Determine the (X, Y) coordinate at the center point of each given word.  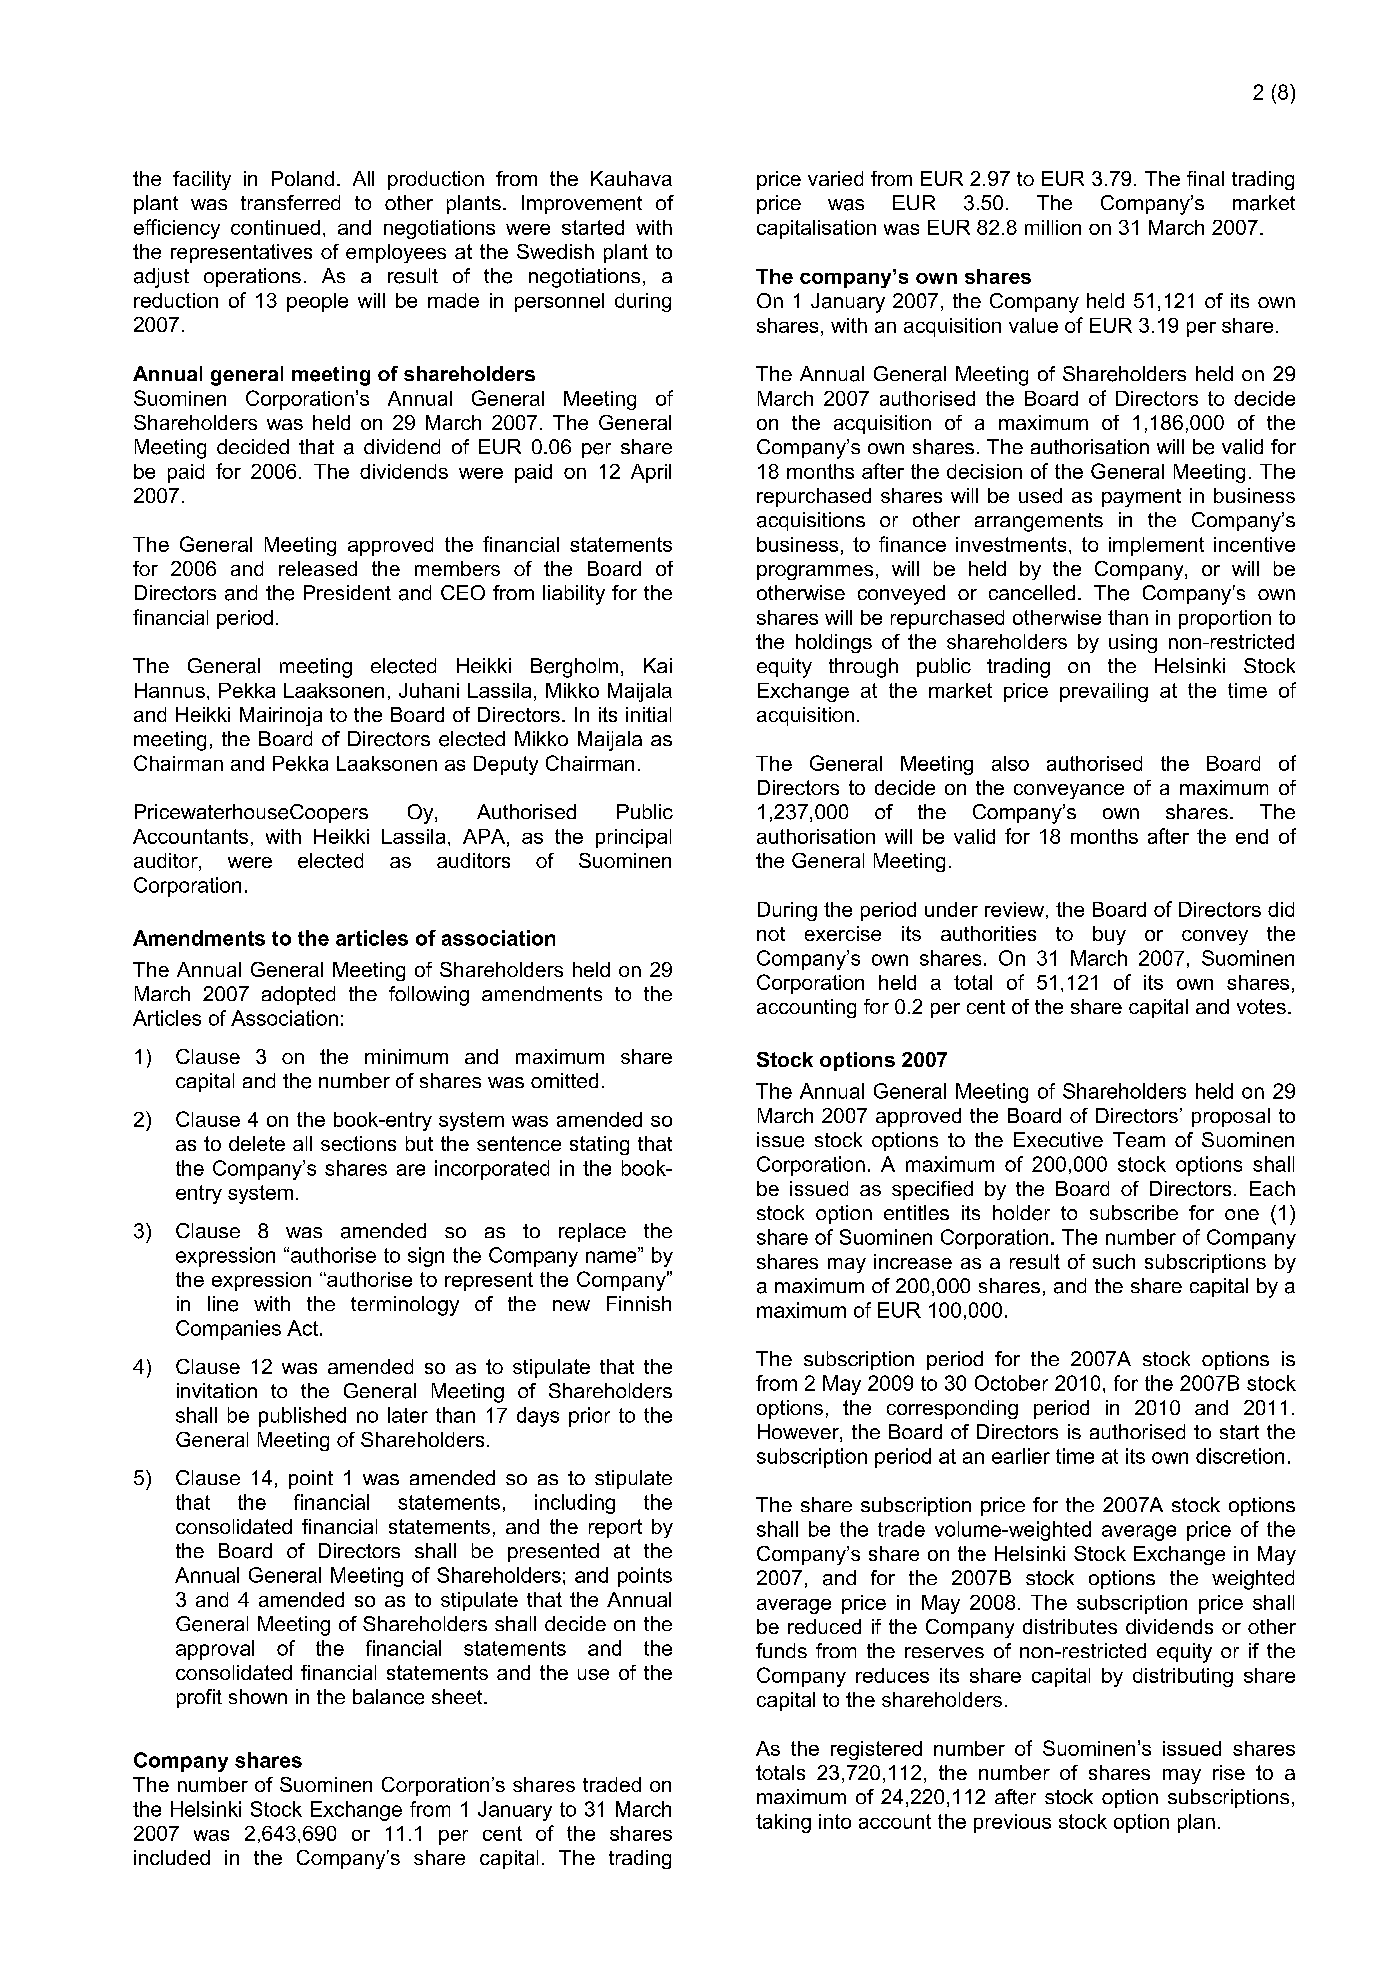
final (1205, 178)
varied (835, 178)
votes (1261, 1006)
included (172, 1857)
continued (275, 227)
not (771, 934)
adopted (298, 995)
